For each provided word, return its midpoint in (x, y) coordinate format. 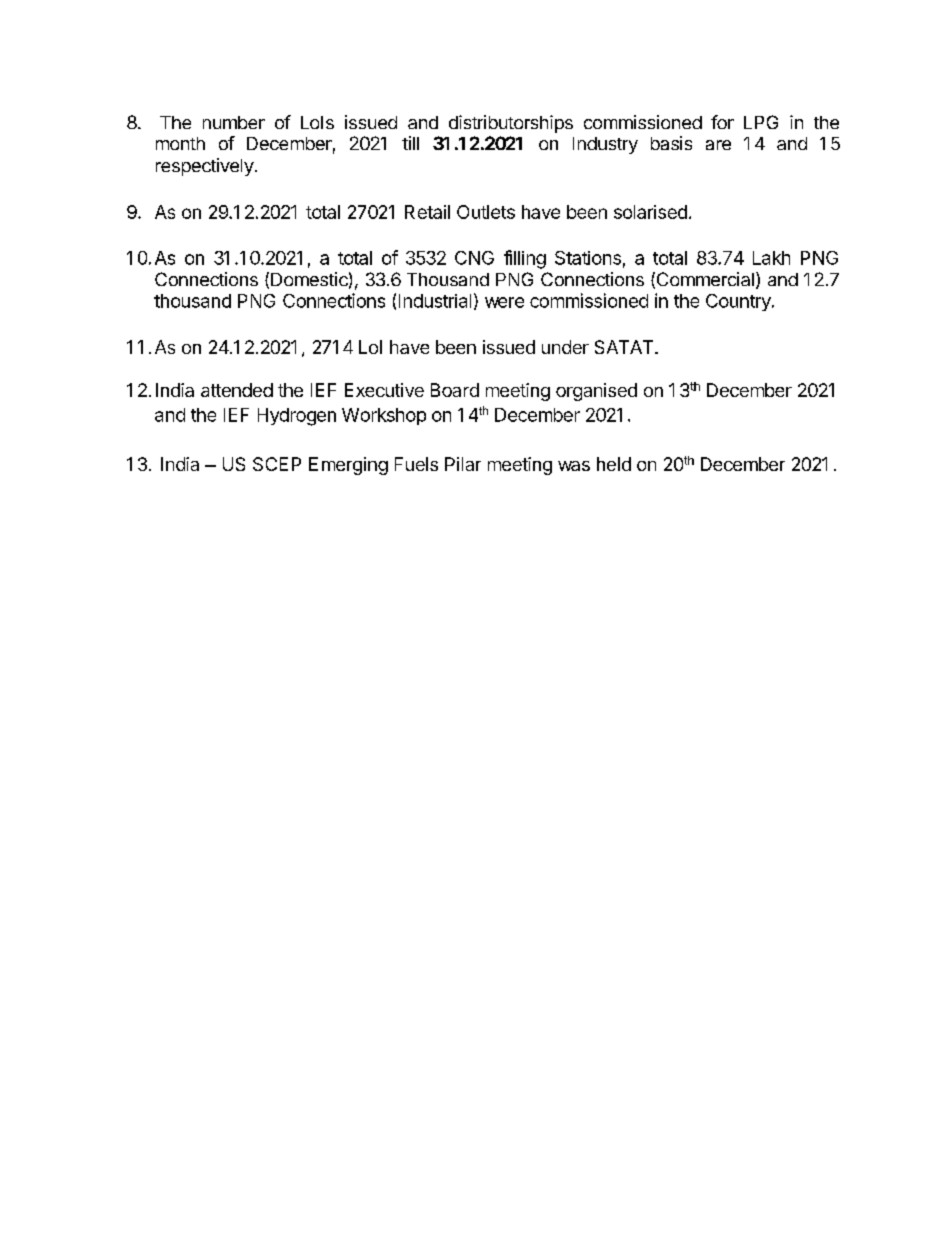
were (504, 302)
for (722, 122)
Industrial (435, 301)
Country (739, 302)
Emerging (348, 466)
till (410, 143)
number (234, 122)
